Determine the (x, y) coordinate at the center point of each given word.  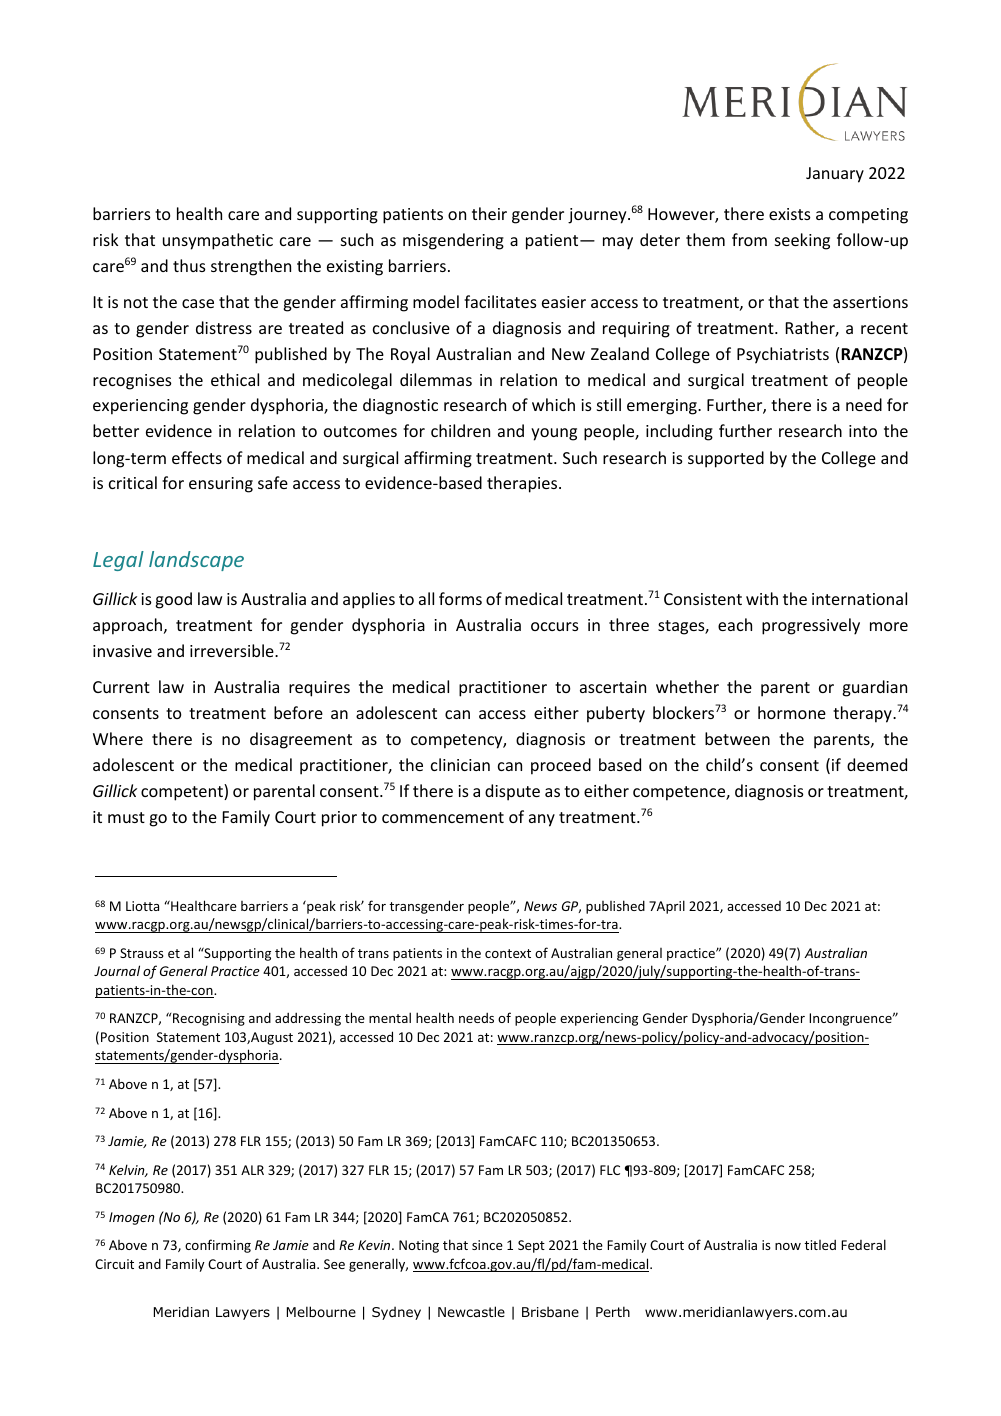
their (489, 213)
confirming (218, 1246)
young (554, 434)
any (542, 820)
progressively (811, 626)
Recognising (209, 1019)
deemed (877, 764)
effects (197, 457)
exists (790, 214)
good (174, 600)
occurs (555, 626)
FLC (610, 1170)
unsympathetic (218, 241)
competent (183, 792)
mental (390, 1017)
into (863, 431)
